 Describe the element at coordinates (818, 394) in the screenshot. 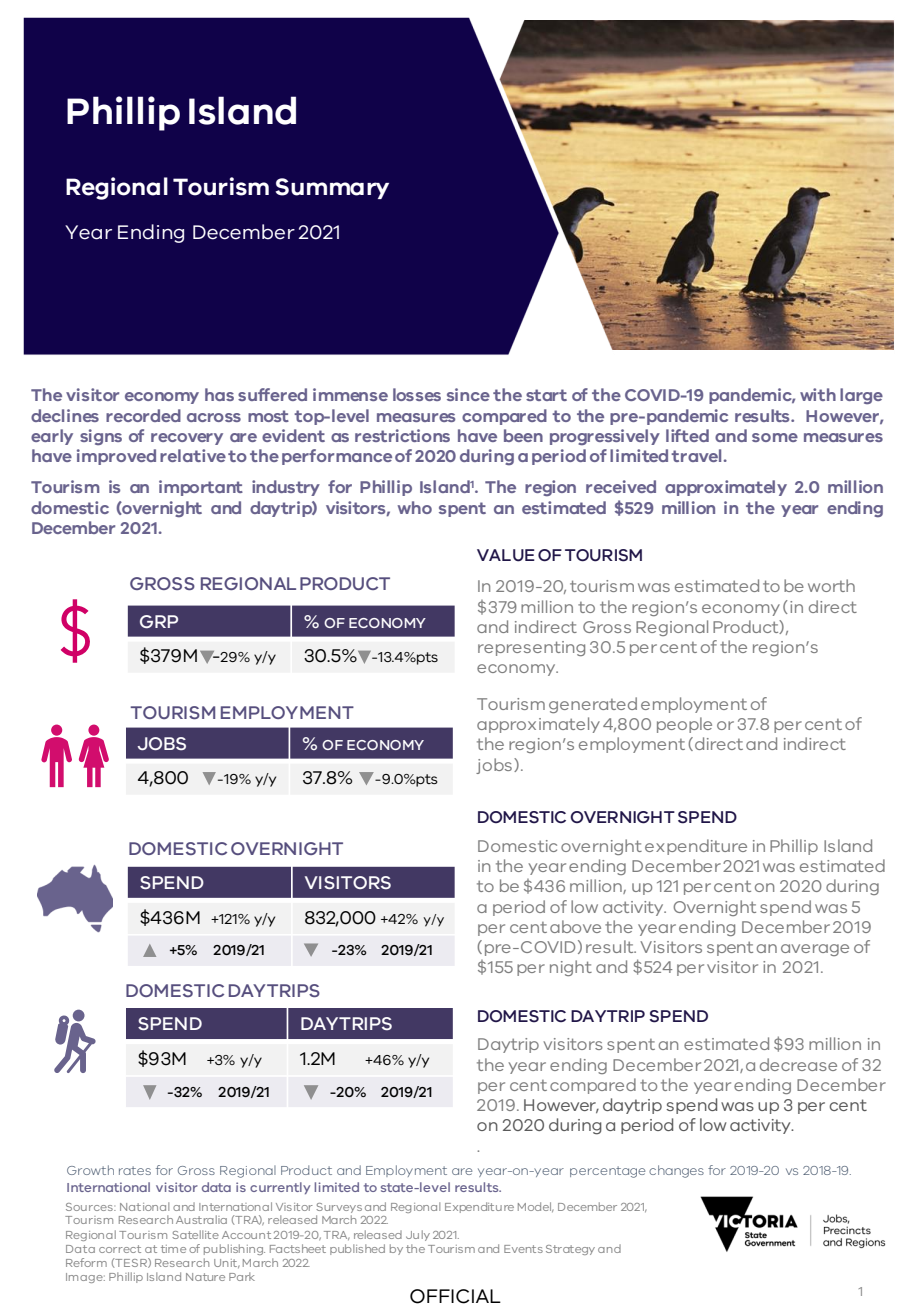

I see `with` at that location.
